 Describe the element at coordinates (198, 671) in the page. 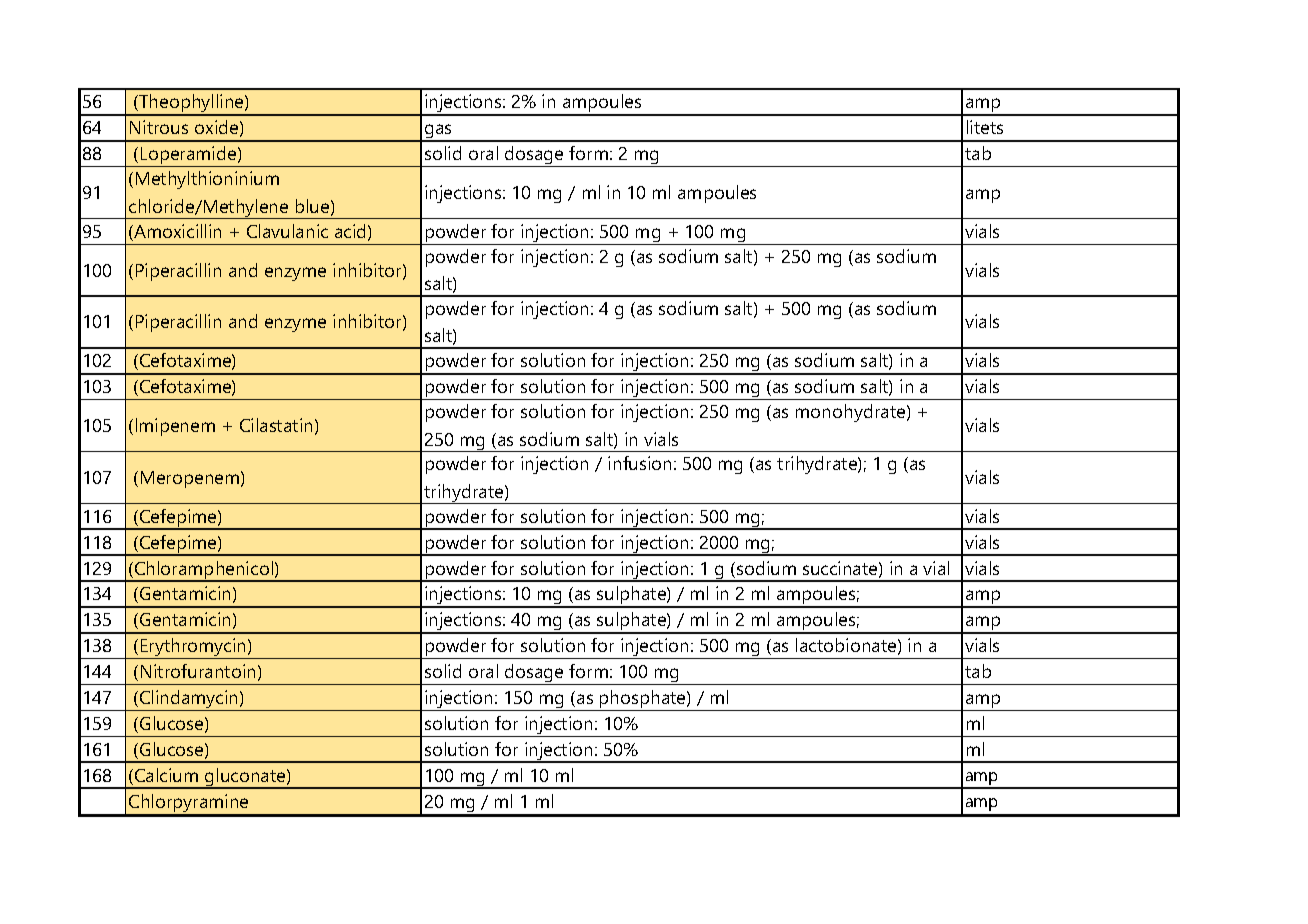

I see `Nitrofurantoin` at that location.
